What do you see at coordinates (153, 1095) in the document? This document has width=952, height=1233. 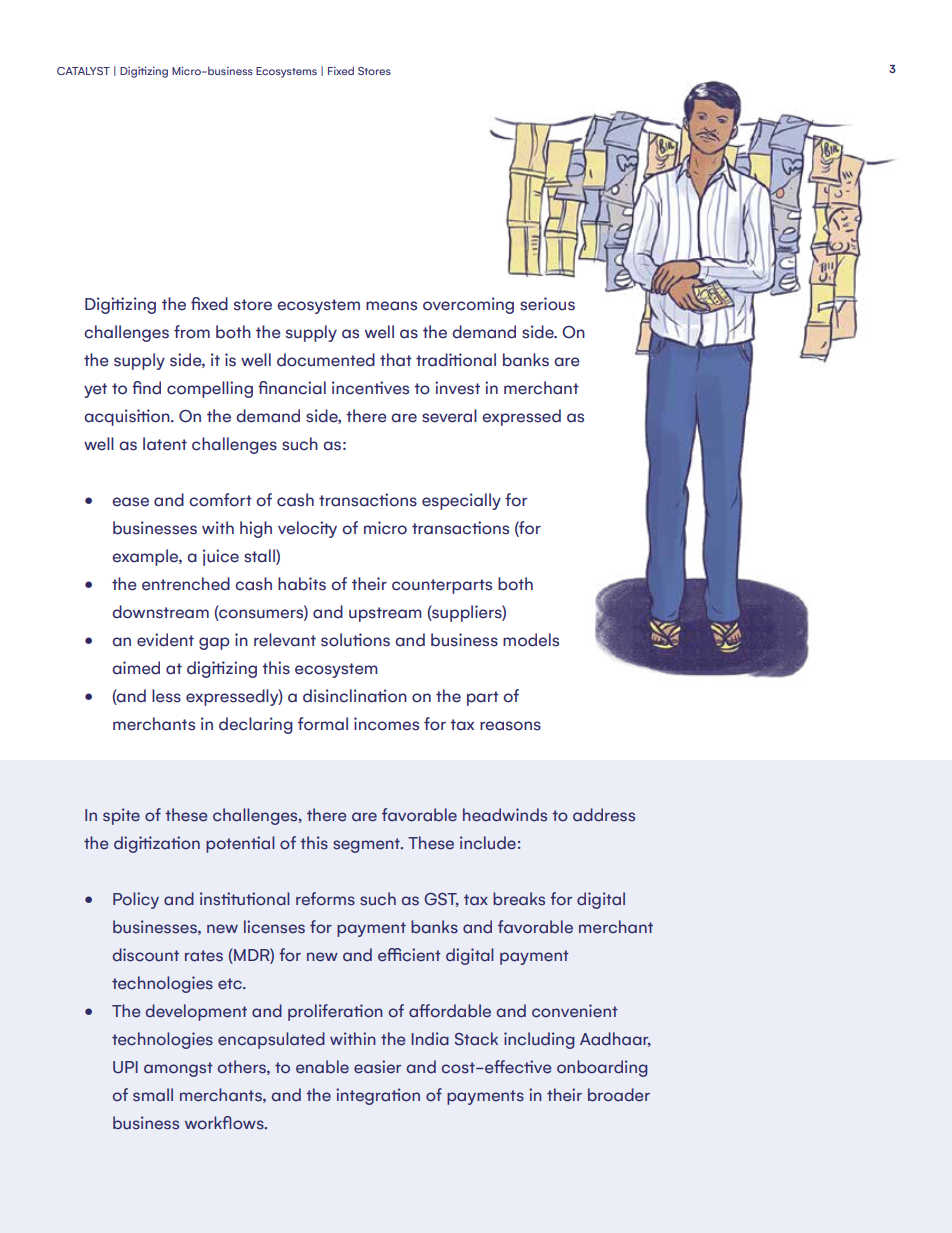 I see `small` at bounding box center [153, 1095].
